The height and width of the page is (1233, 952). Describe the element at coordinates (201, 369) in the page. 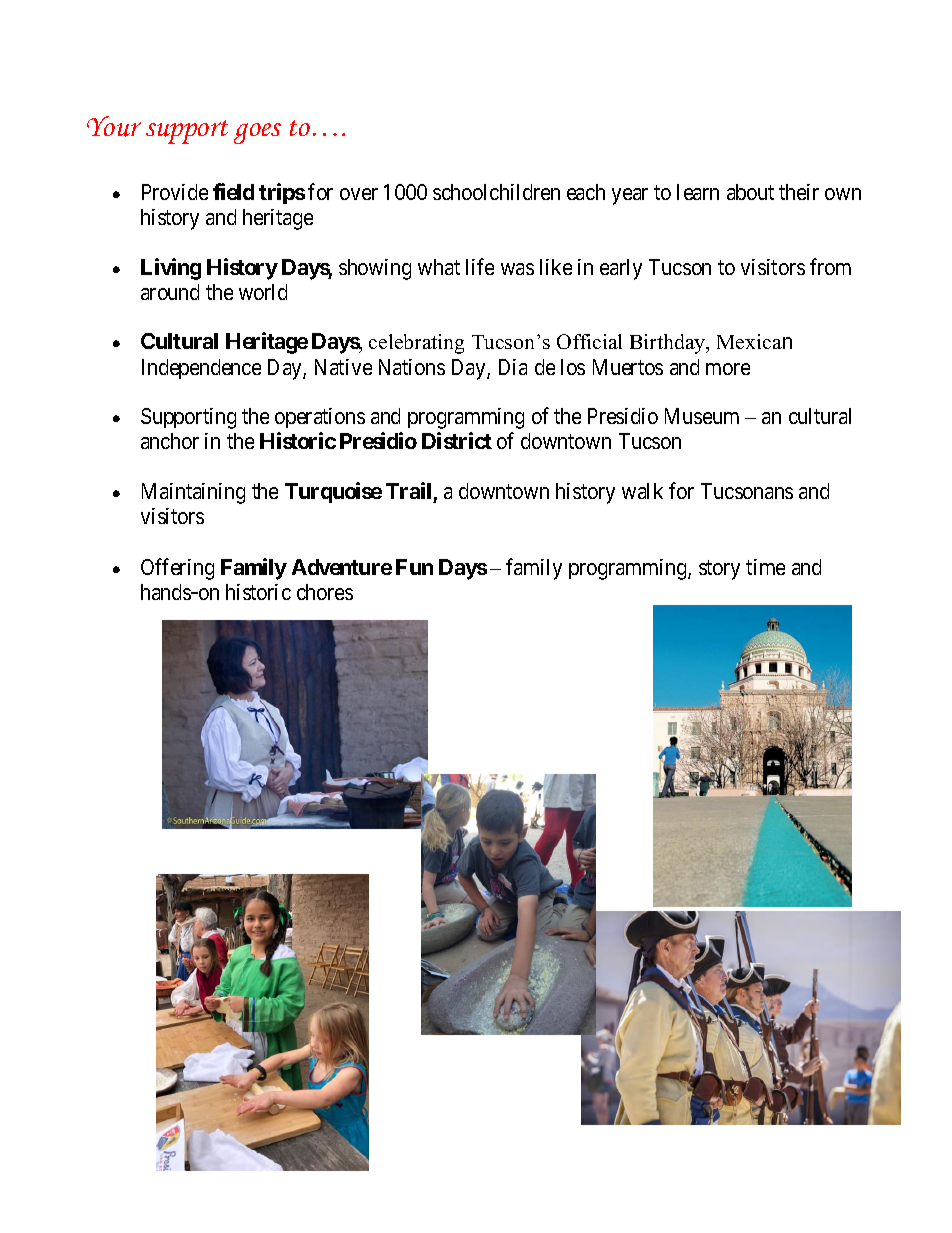

I see `Independence` at that location.
